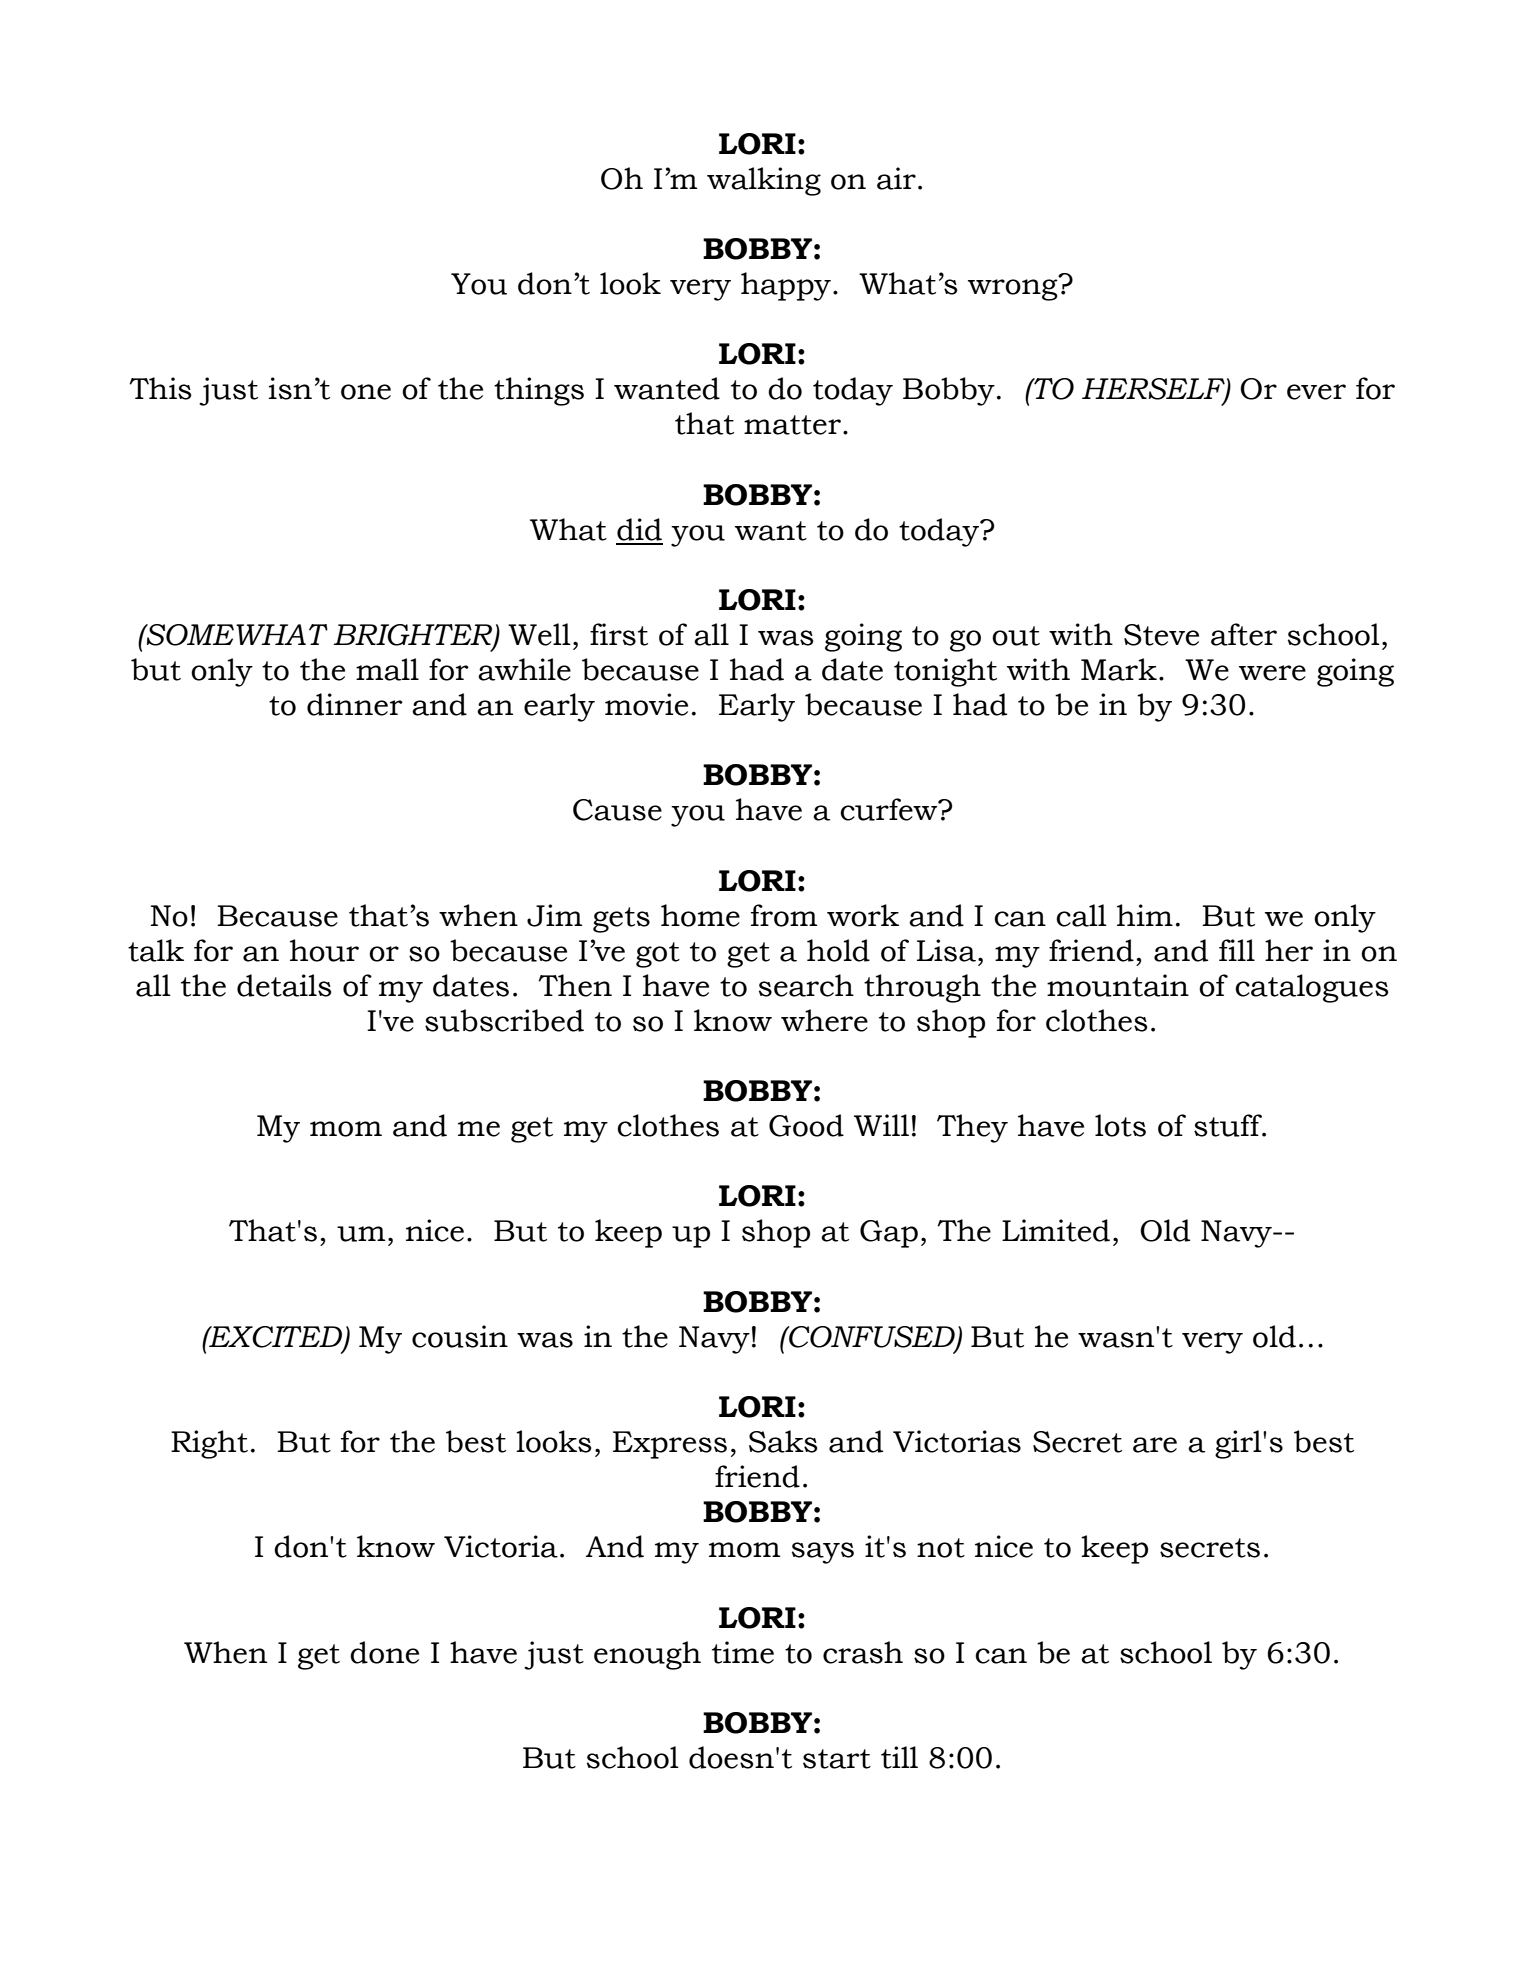 This image has height=1973, width=1525. What do you see at coordinates (1161, 635) in the image?
I see `Steve` at bounding box center [1161, 635].
